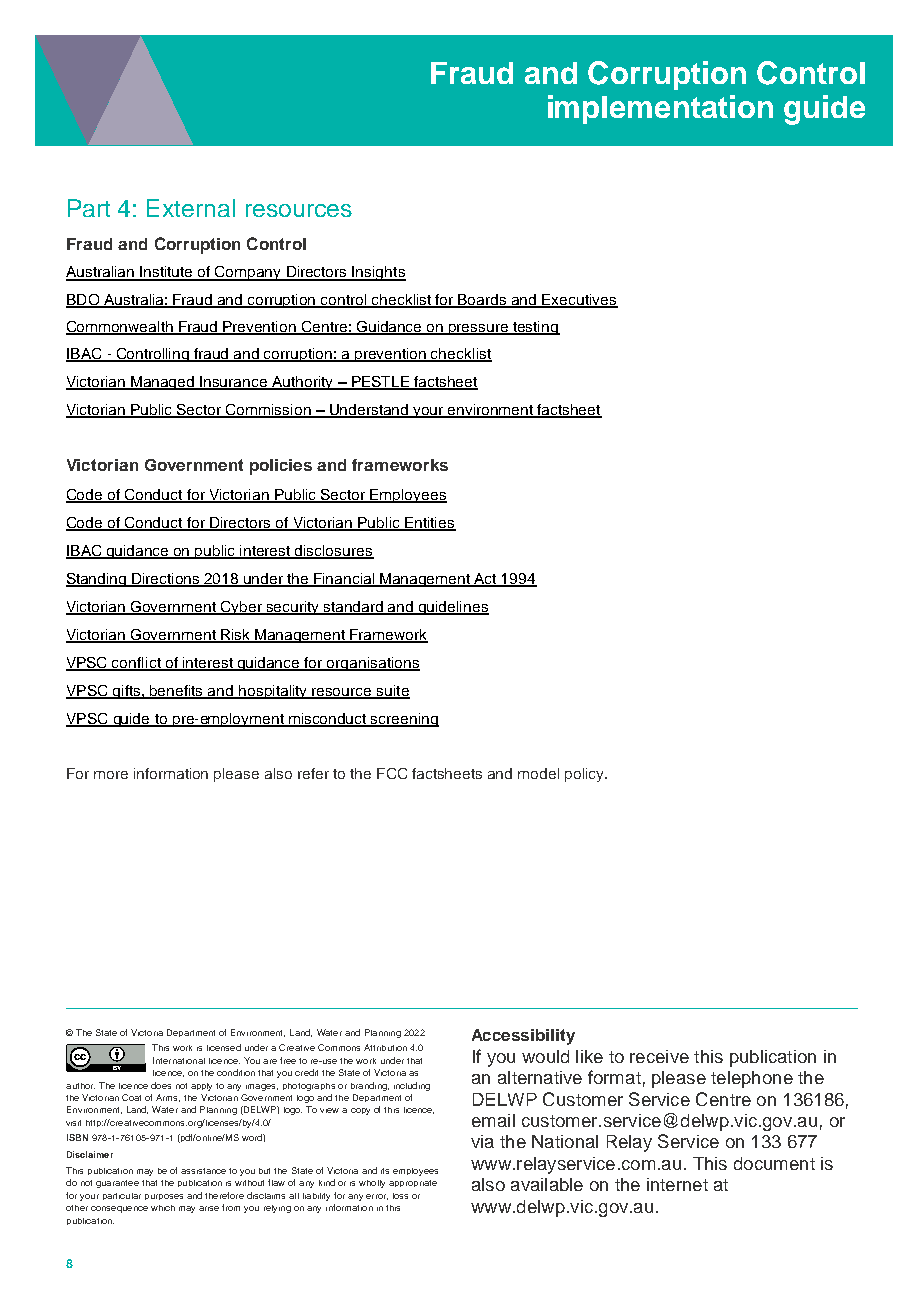 The image size is (924, 1308). What do you see at coordinates (413, 1183) in the screenshot?
I see `appropriate` at bounding box center [413, 1183].
